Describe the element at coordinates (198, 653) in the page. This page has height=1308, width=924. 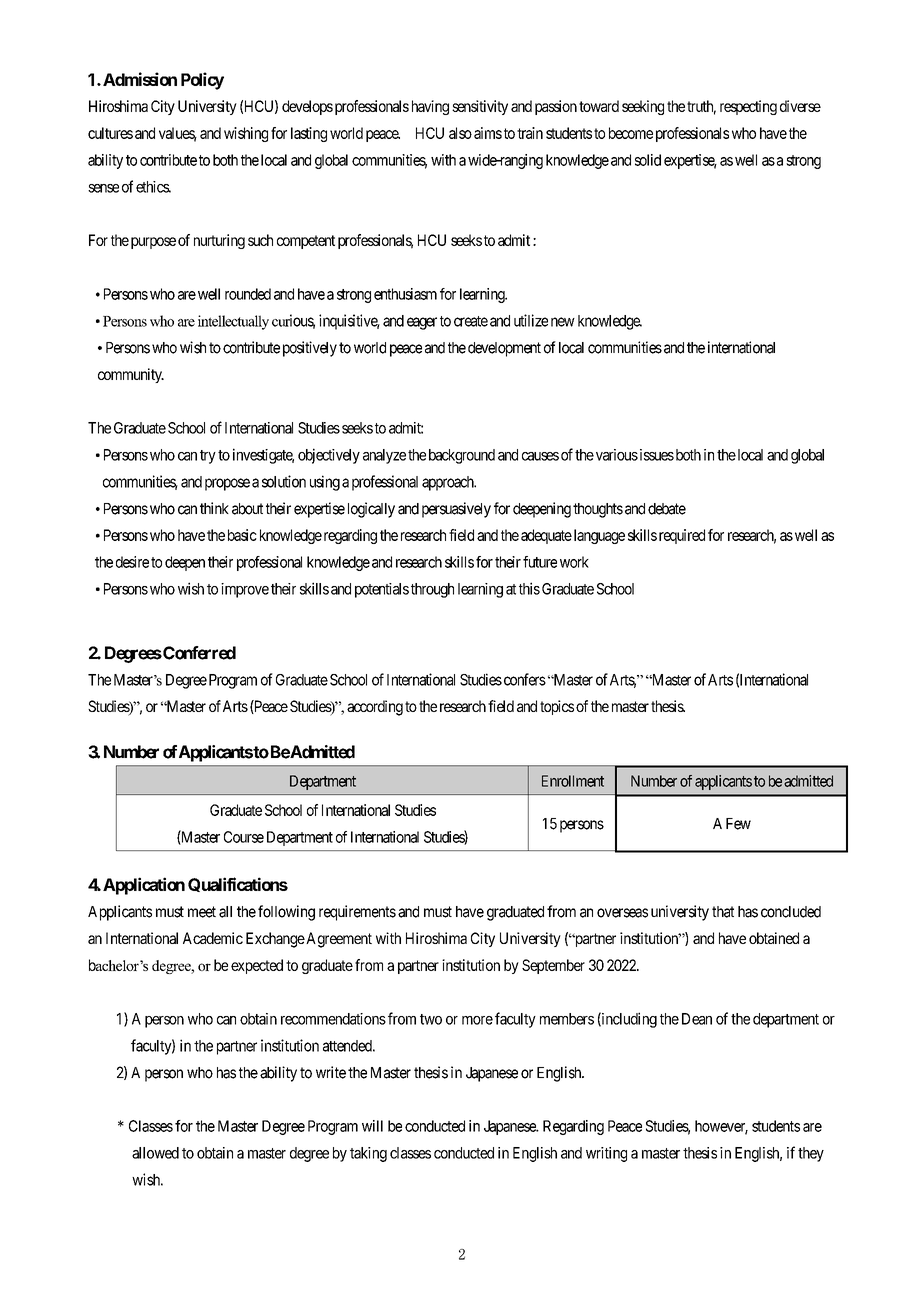
I see `Conferred` at that location.
